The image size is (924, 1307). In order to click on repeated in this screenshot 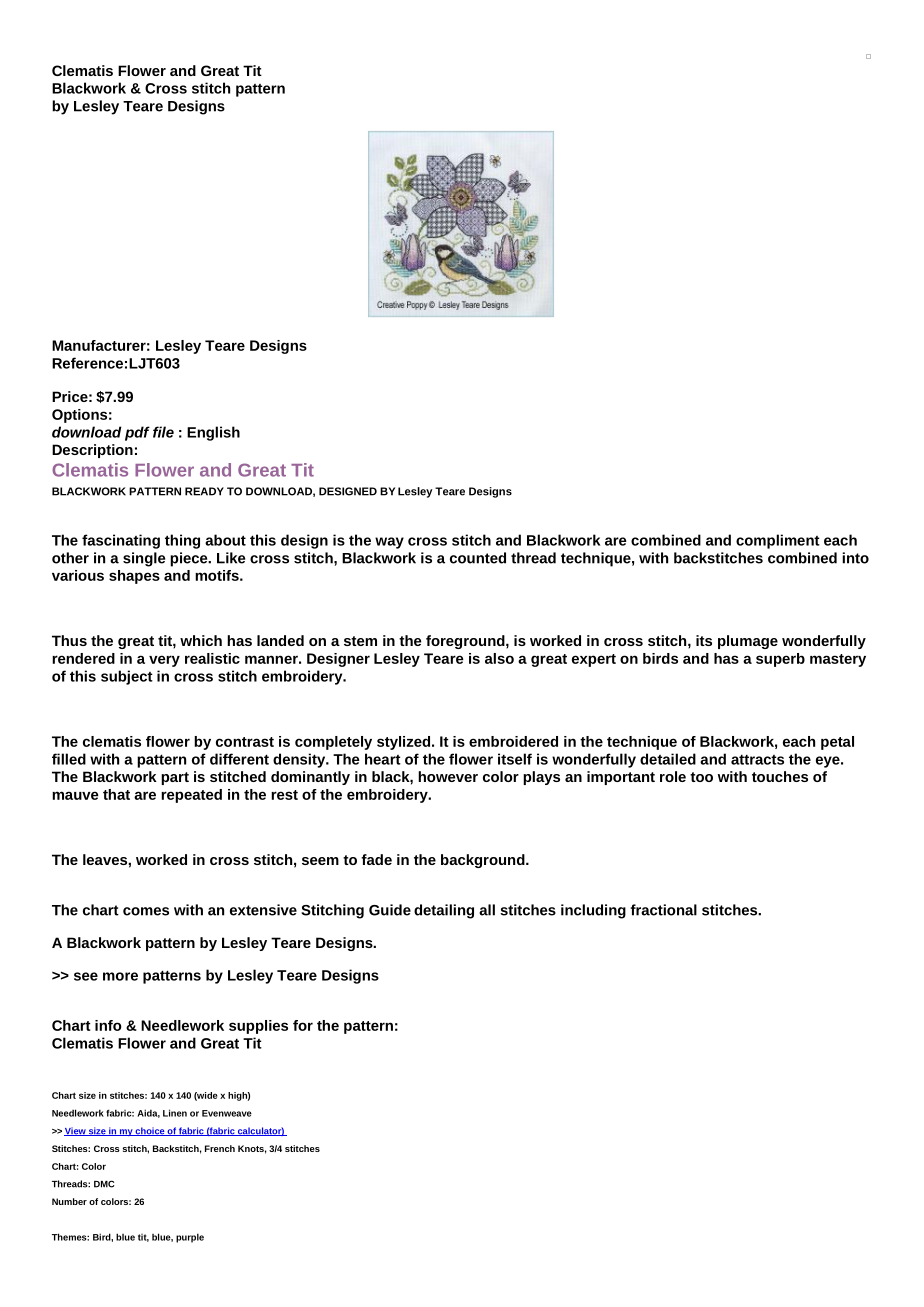, I will do `click(191, 796)`.
